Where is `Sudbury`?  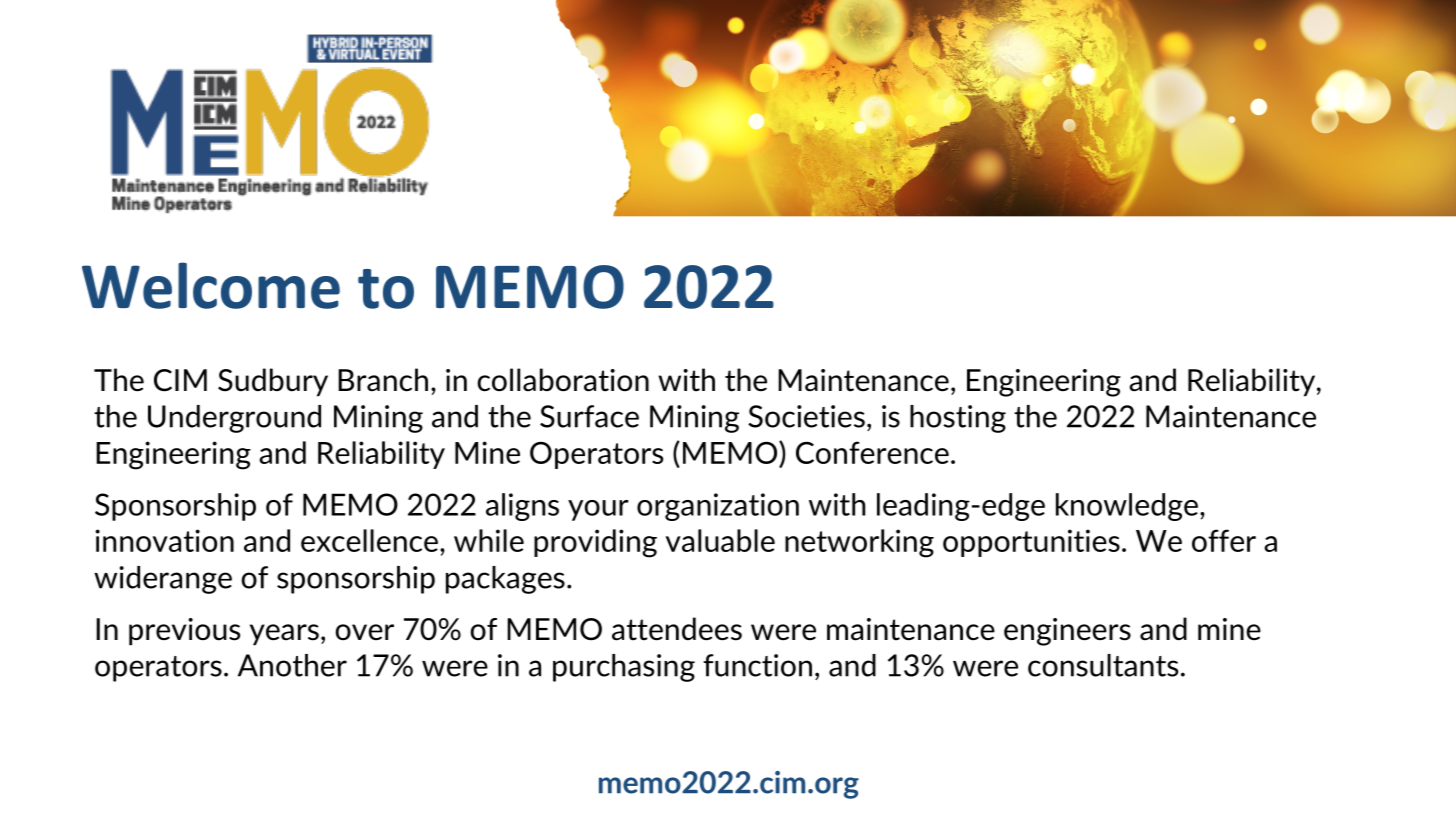
Sudbury is located at coordinates (273, 382).
